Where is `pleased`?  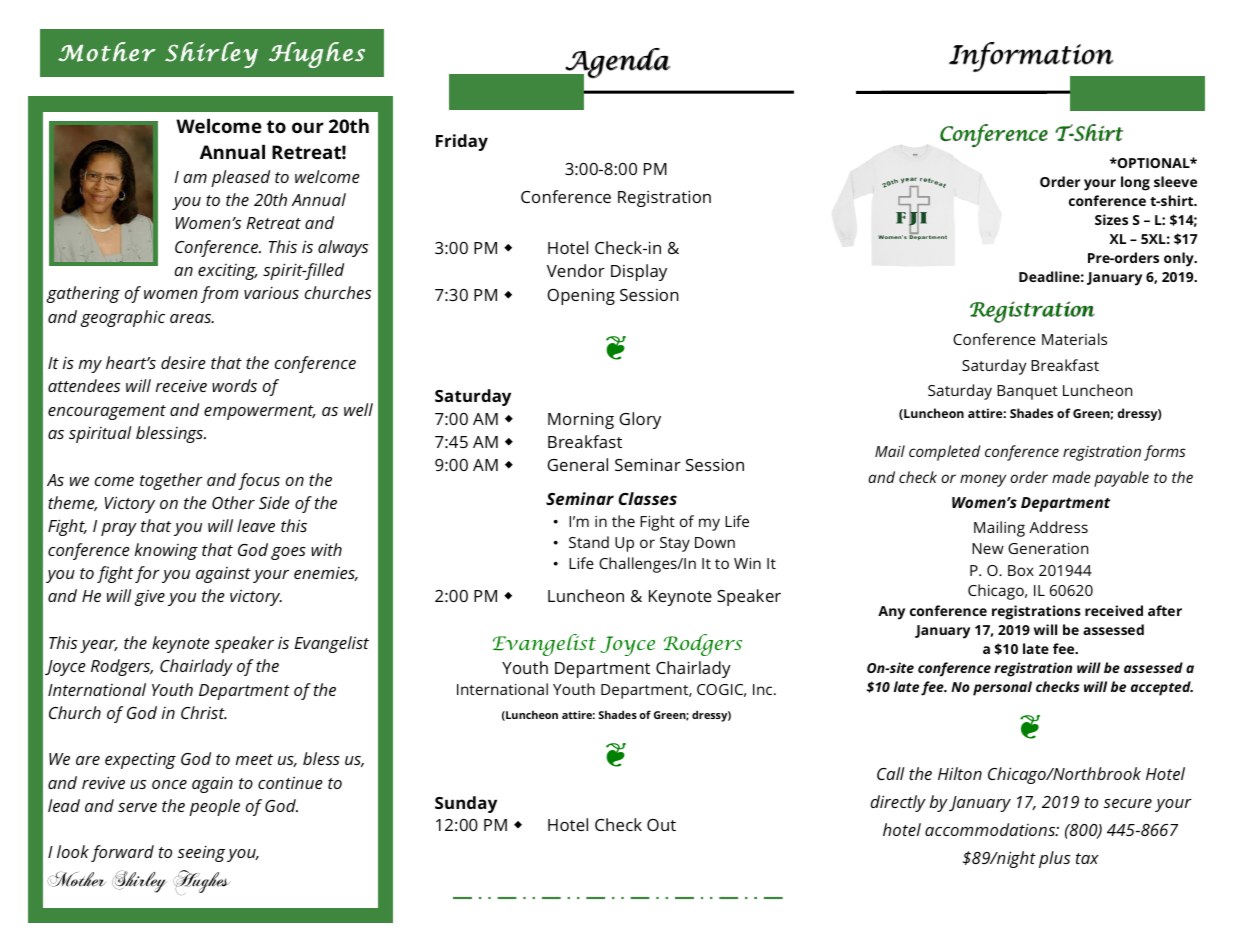 pleased is located at coordinates (240, 178).
